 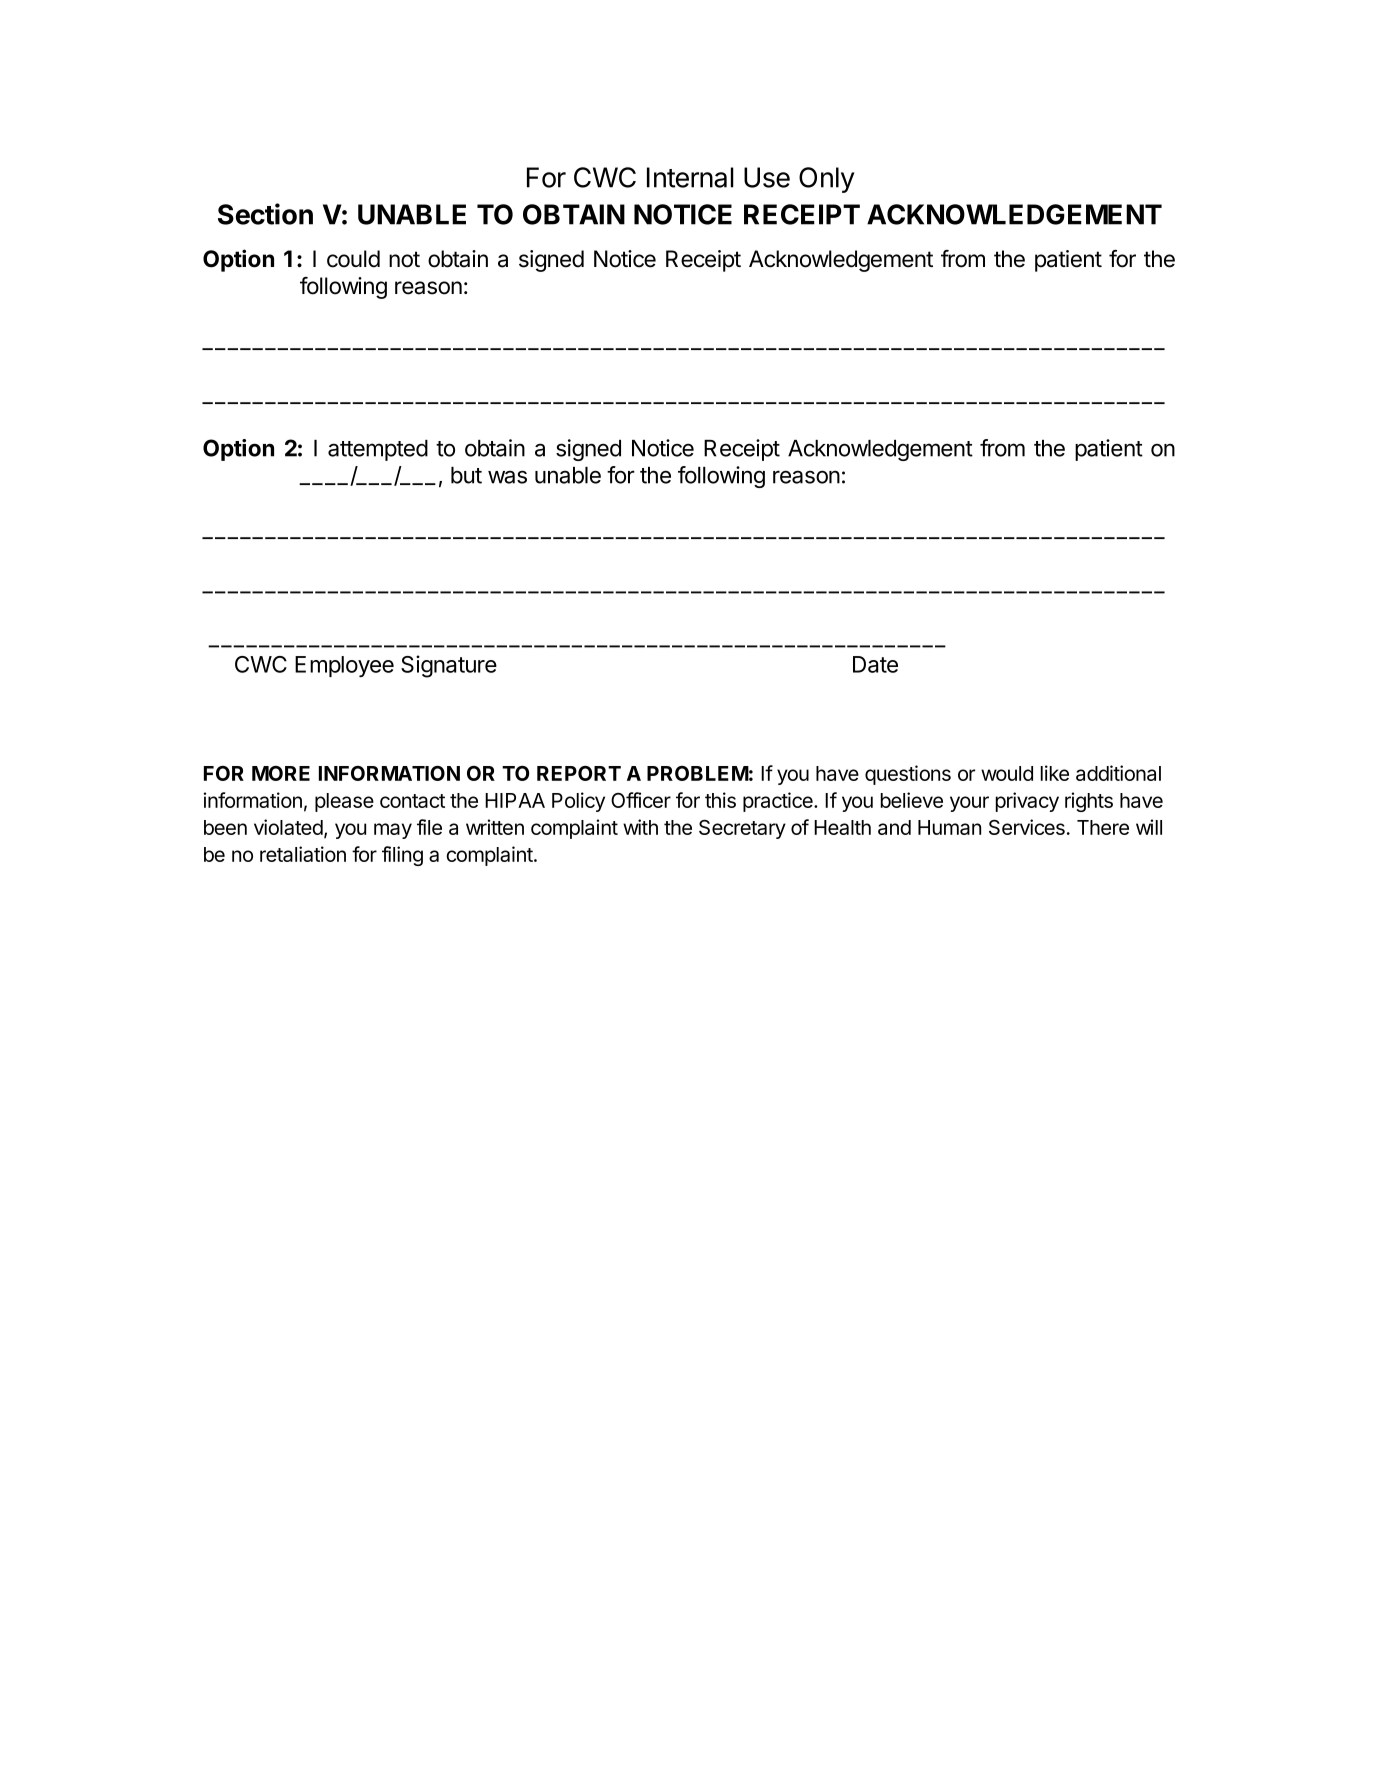 What do you see at coordinates (767, 177) in the screenshot?
I see `Use` at bounding box center [767, 177].
